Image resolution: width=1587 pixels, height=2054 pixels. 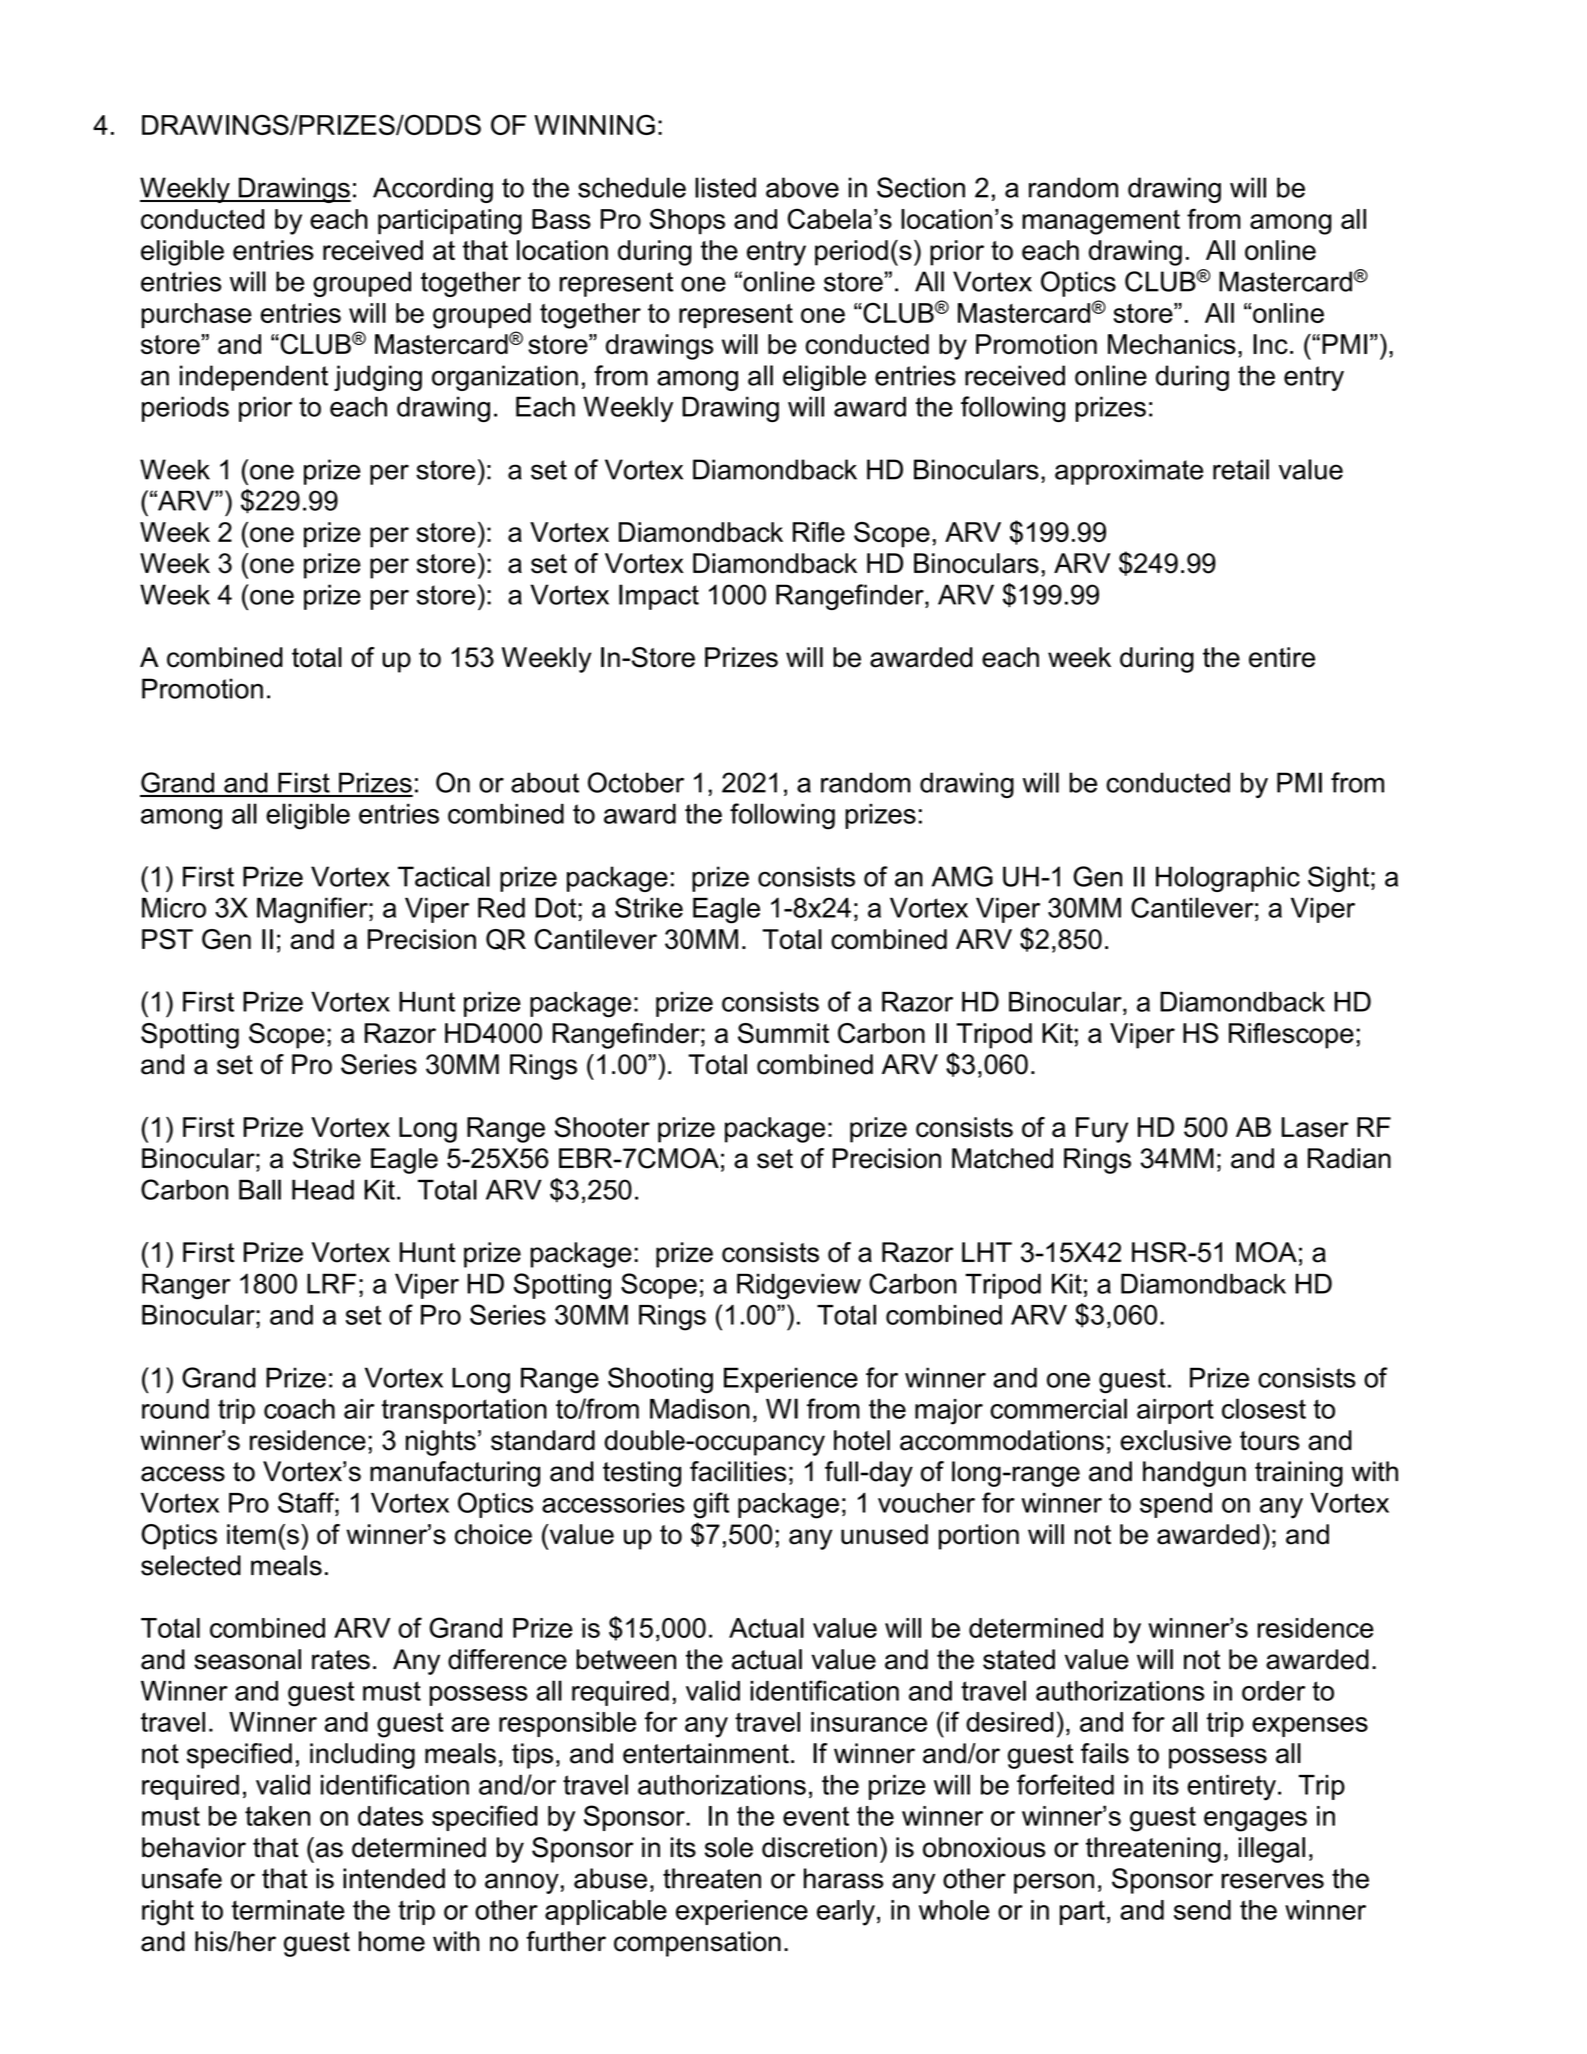 What do you see at coordinates (783, 1033) in the screenshot?
I see `Summit` at bounding box center [783, 1033].
